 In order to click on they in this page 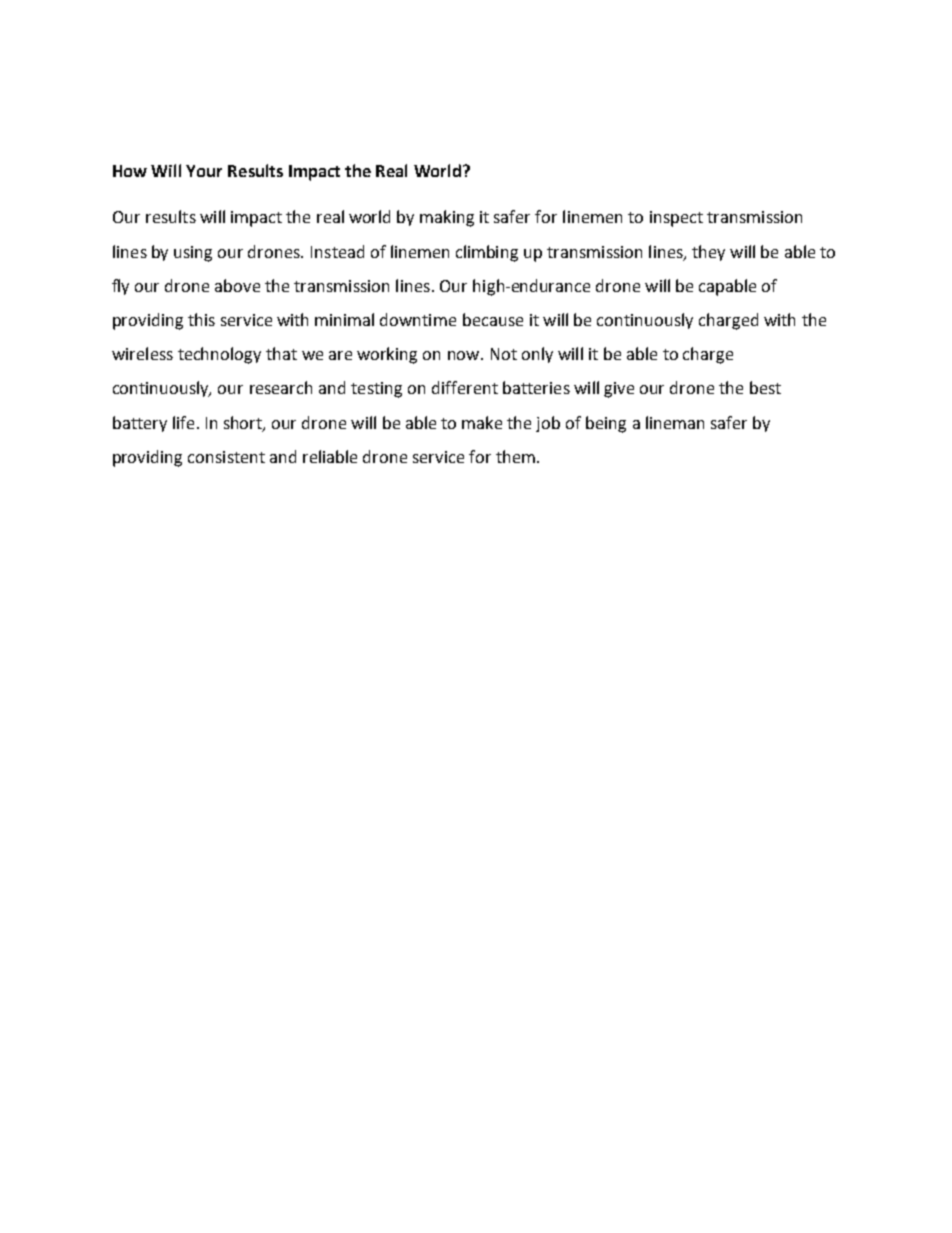, I will do `click(708, 253)`.
